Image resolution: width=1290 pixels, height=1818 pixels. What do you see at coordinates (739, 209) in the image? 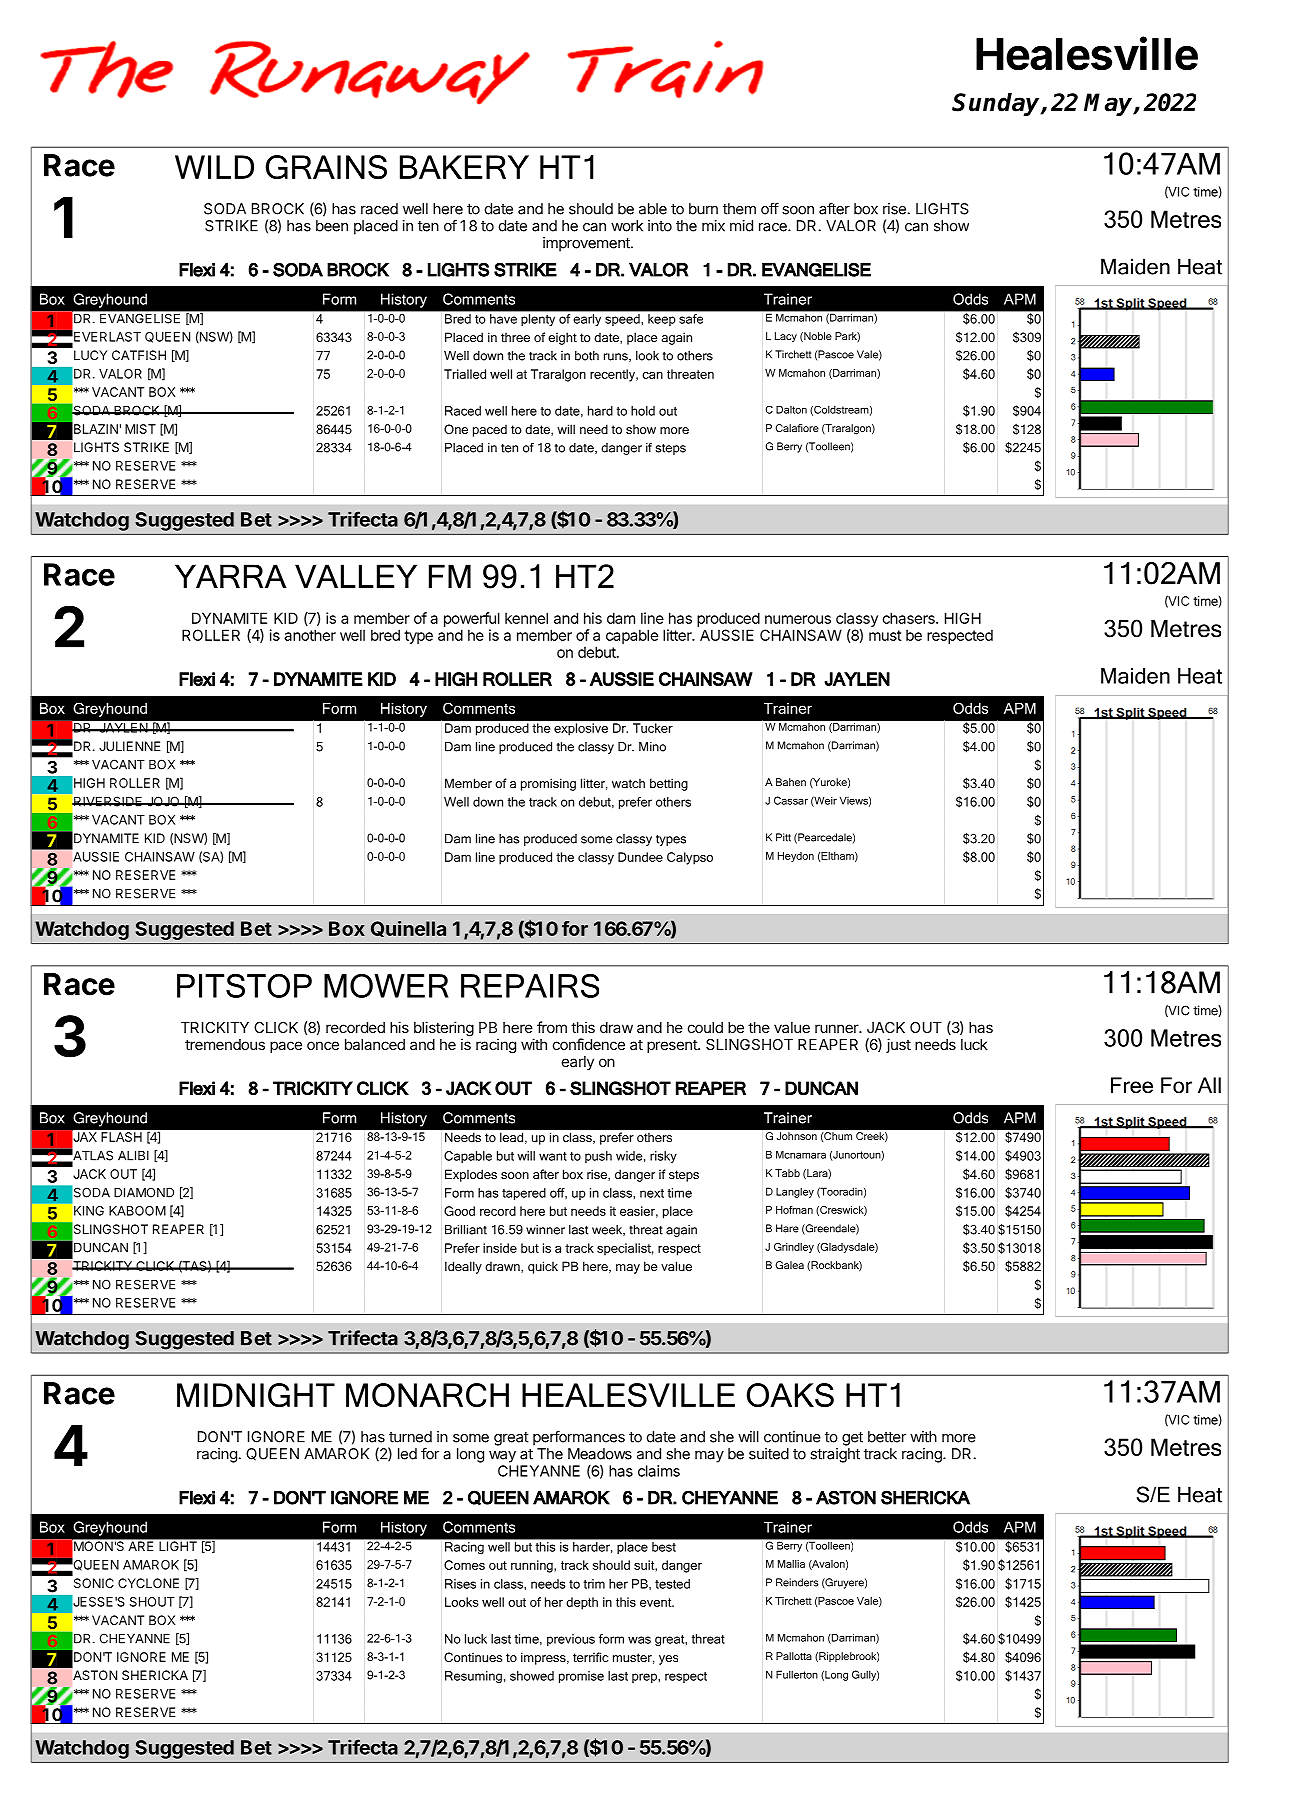
I see `them` at bounding box center [739, 209].
